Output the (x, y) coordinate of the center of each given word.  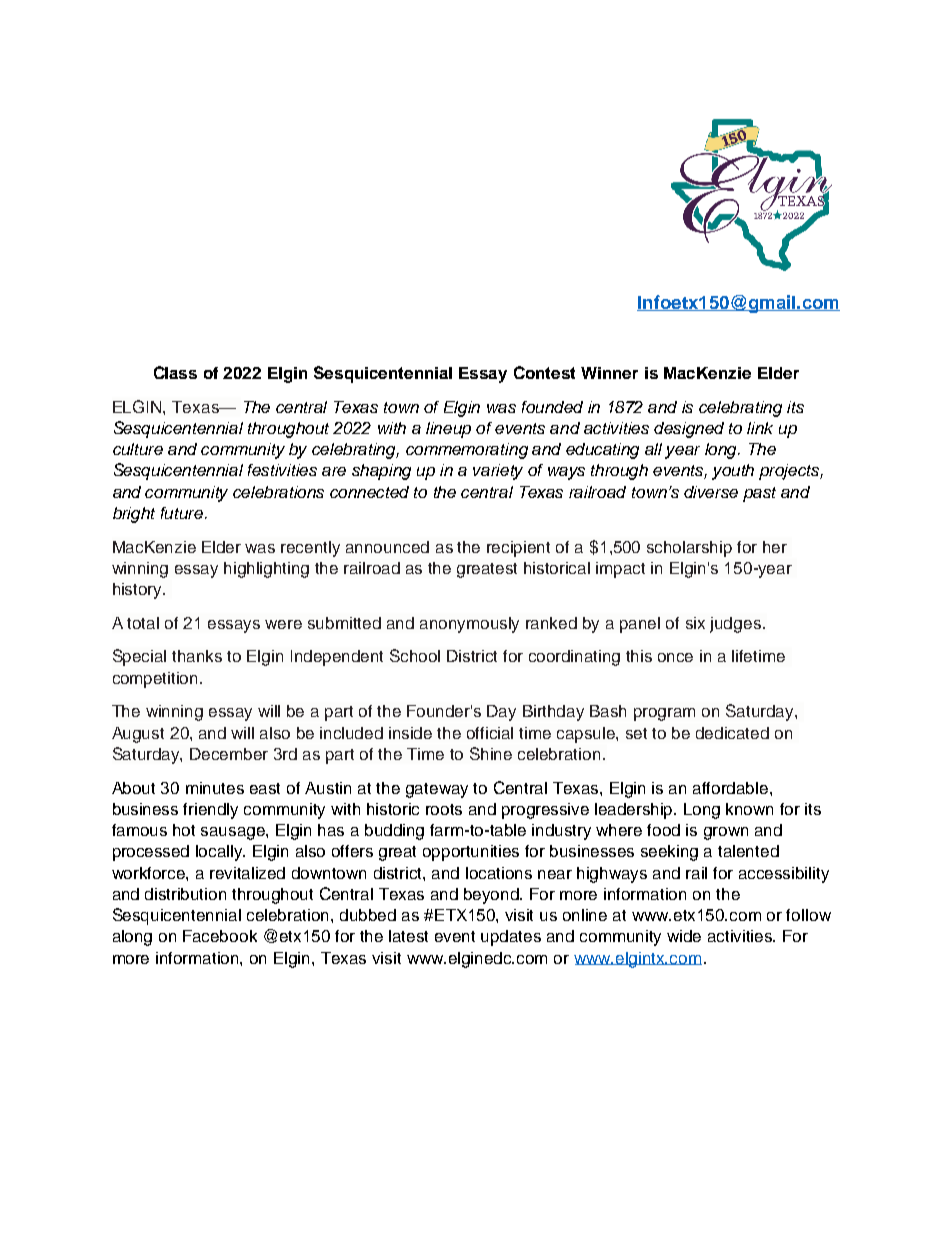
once (675, 657)
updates (511, 938)
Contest (544, 372)
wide (684, 936)
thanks (197, 656)
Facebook (220, 936)
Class (175, 372)
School (415, 655)
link (760, 428)
